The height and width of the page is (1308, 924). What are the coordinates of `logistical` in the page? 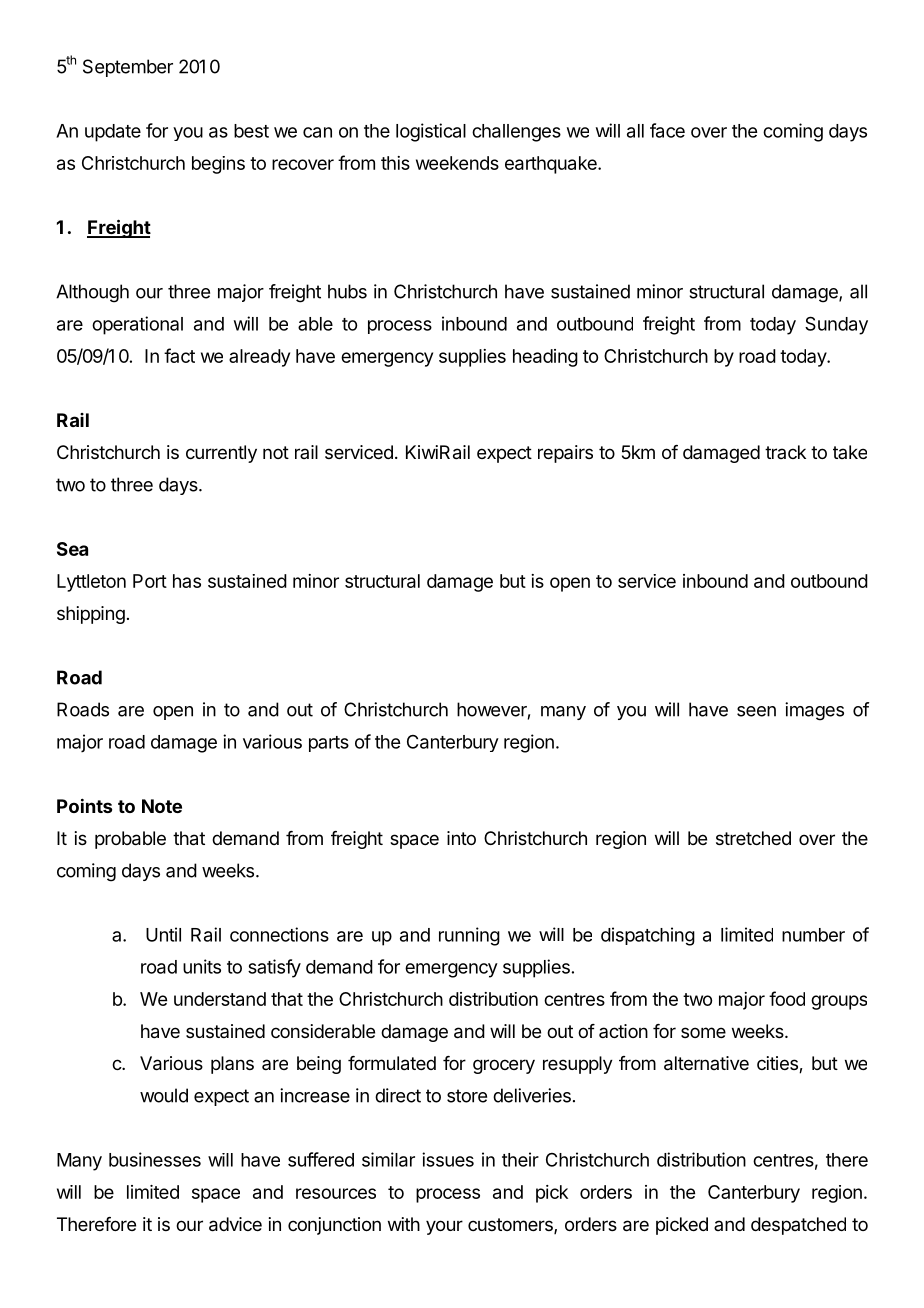 It's located at (431, 132).
